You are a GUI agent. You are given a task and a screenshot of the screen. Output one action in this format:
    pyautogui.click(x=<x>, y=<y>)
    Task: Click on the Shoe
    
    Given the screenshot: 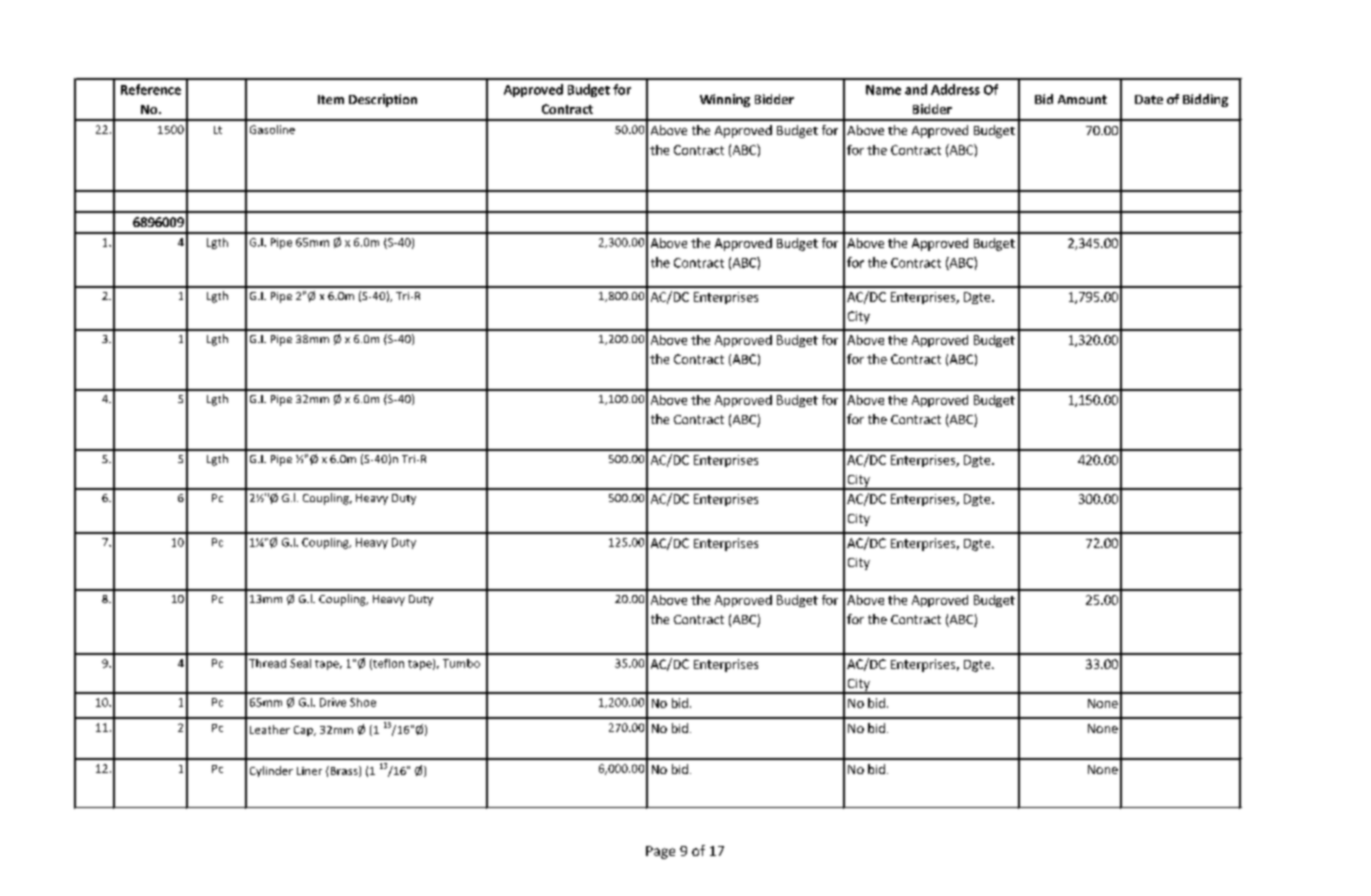 What is the action you would take?
    pyautogui.click(x=363, y=702)
